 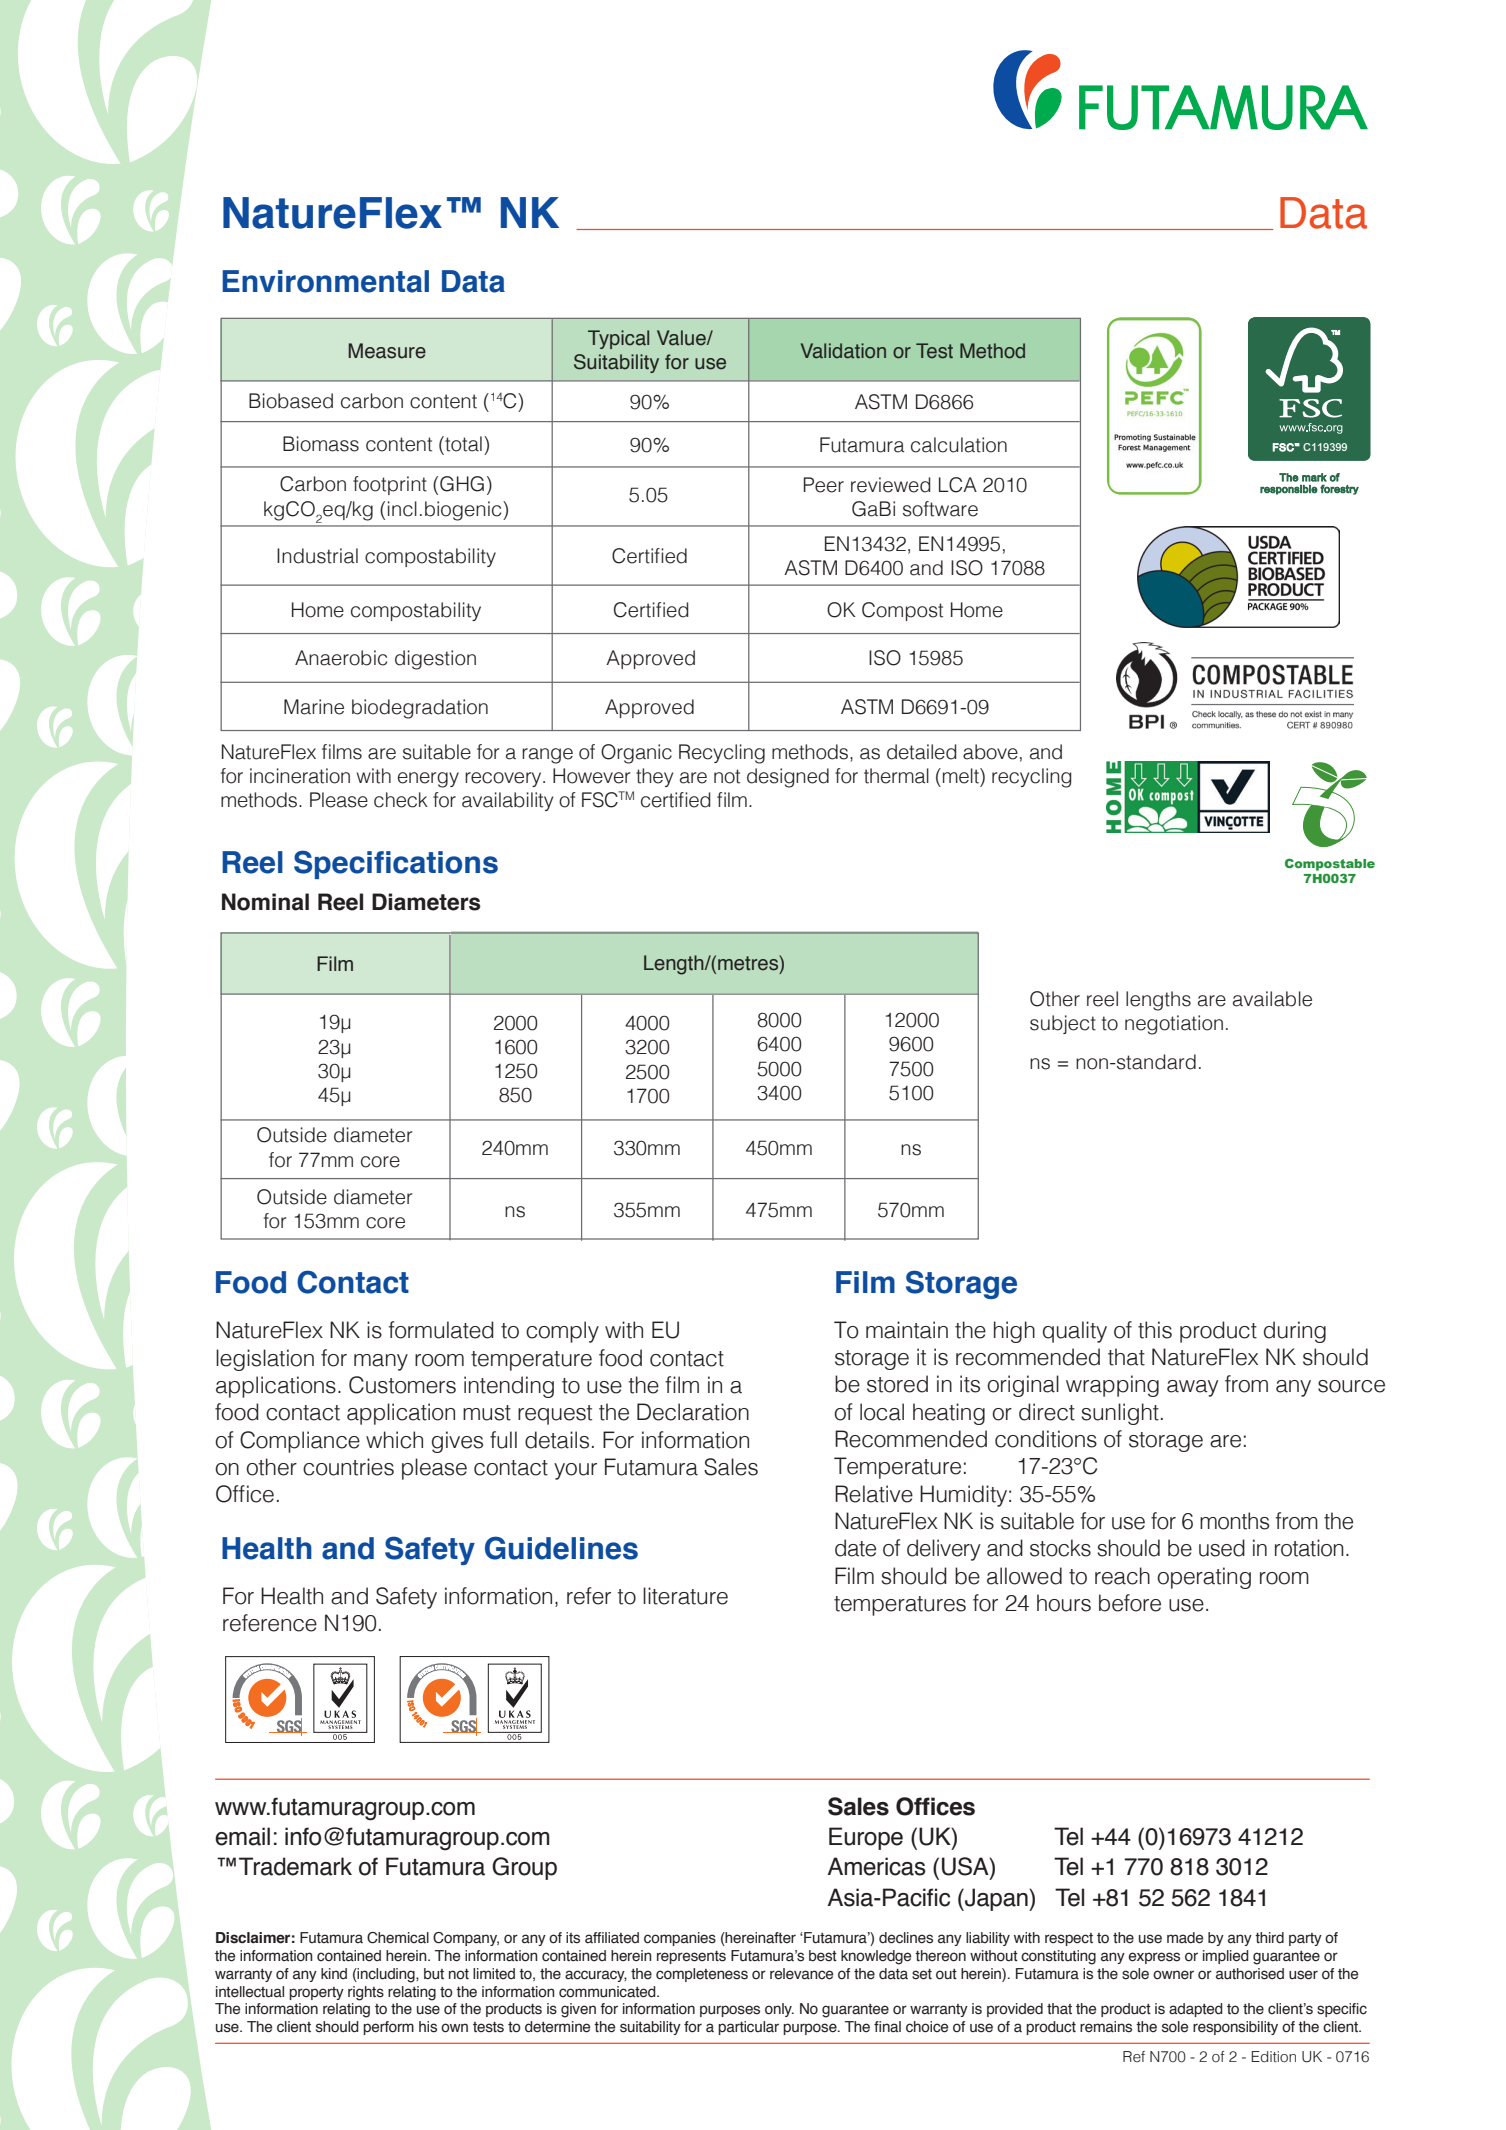 What do you see at coordinates (907, 1330) in the screenshot?
I see `maintain` at bounding box center [907, 1330].
